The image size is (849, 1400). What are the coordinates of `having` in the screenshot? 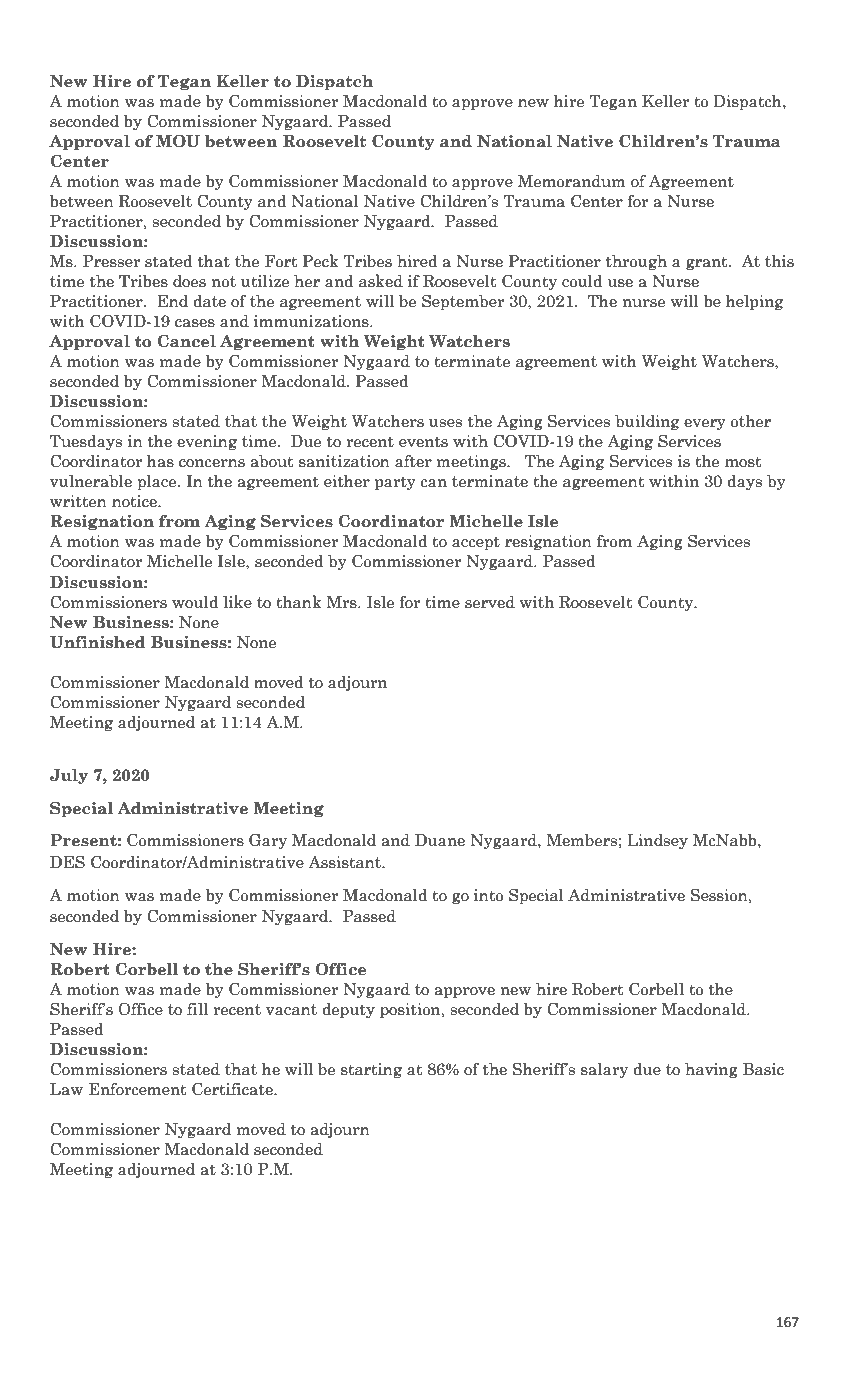 It's located at (711, 1070).
